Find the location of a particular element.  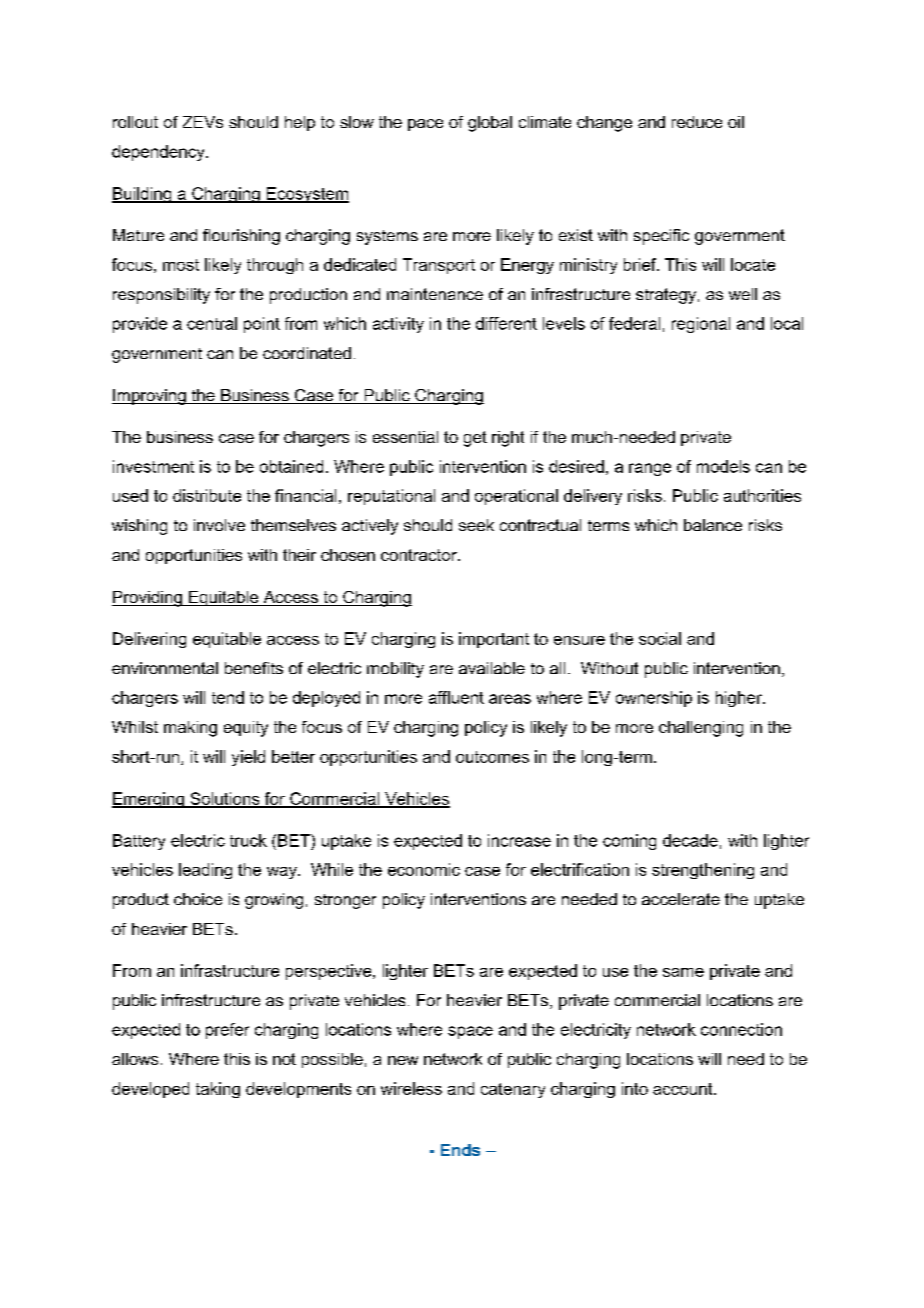

different is located at coordinates (506, 323).
